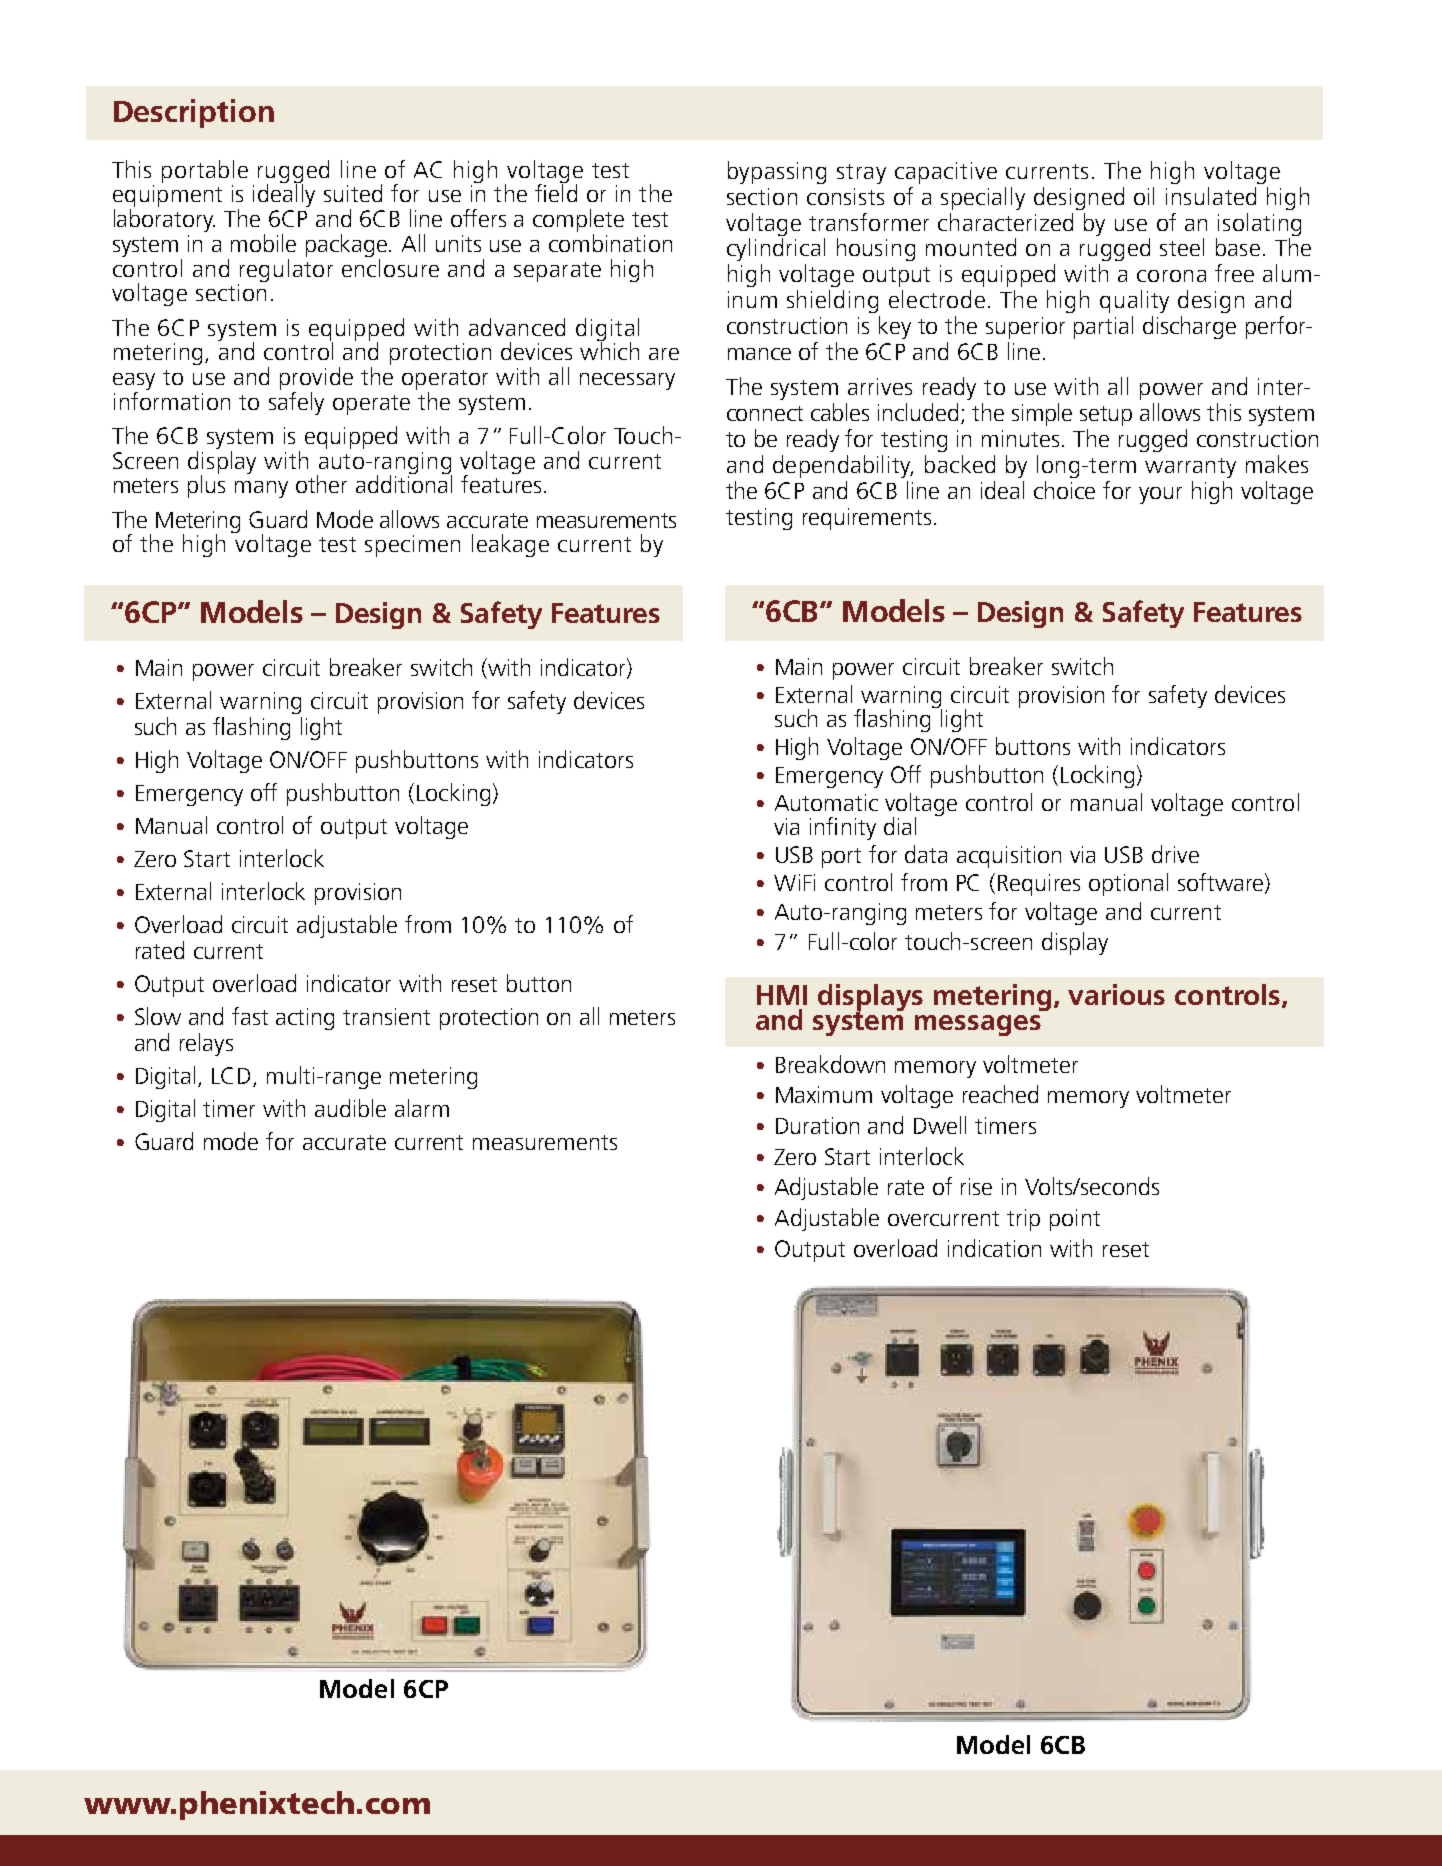 Image resolution: width=1442 pixels, height=1866 pixels. What do you see at coordinates (350, 1108) in the page?
I see `audible` at bounding box center [350, 1108].
